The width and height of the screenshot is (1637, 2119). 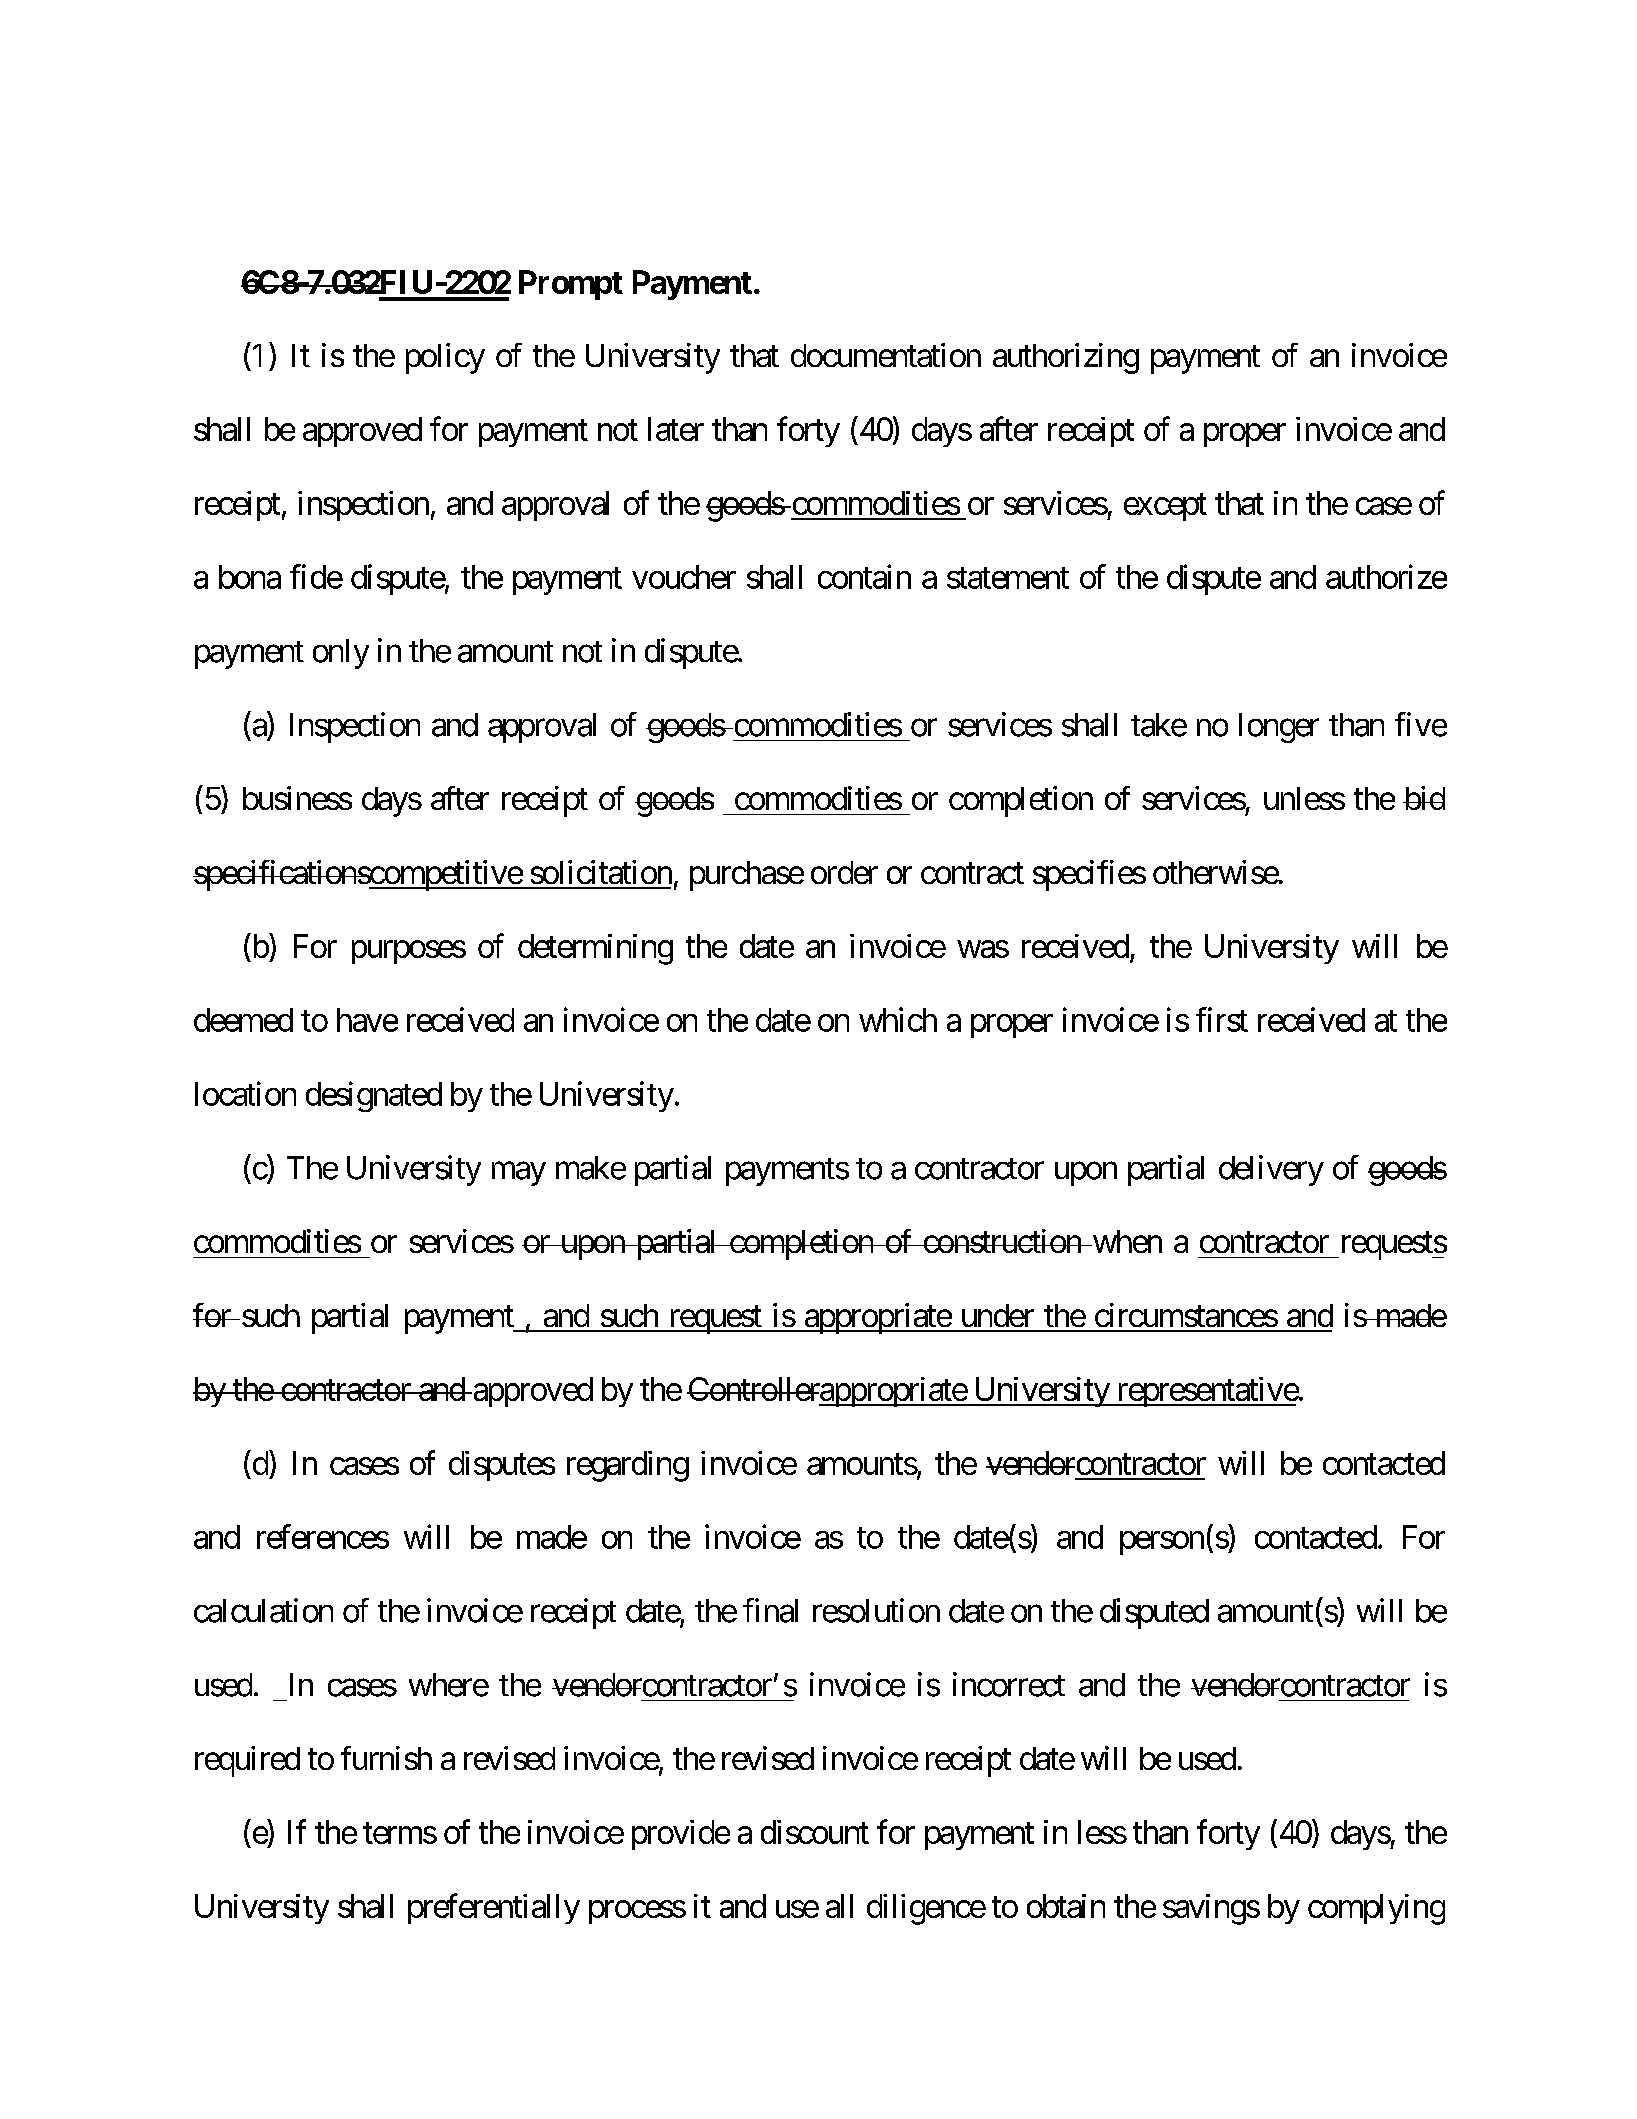 What do you see at coordinates (494, 1908) in the screenshot?
I see `preferentially` at bounding box center [494, 1908].
